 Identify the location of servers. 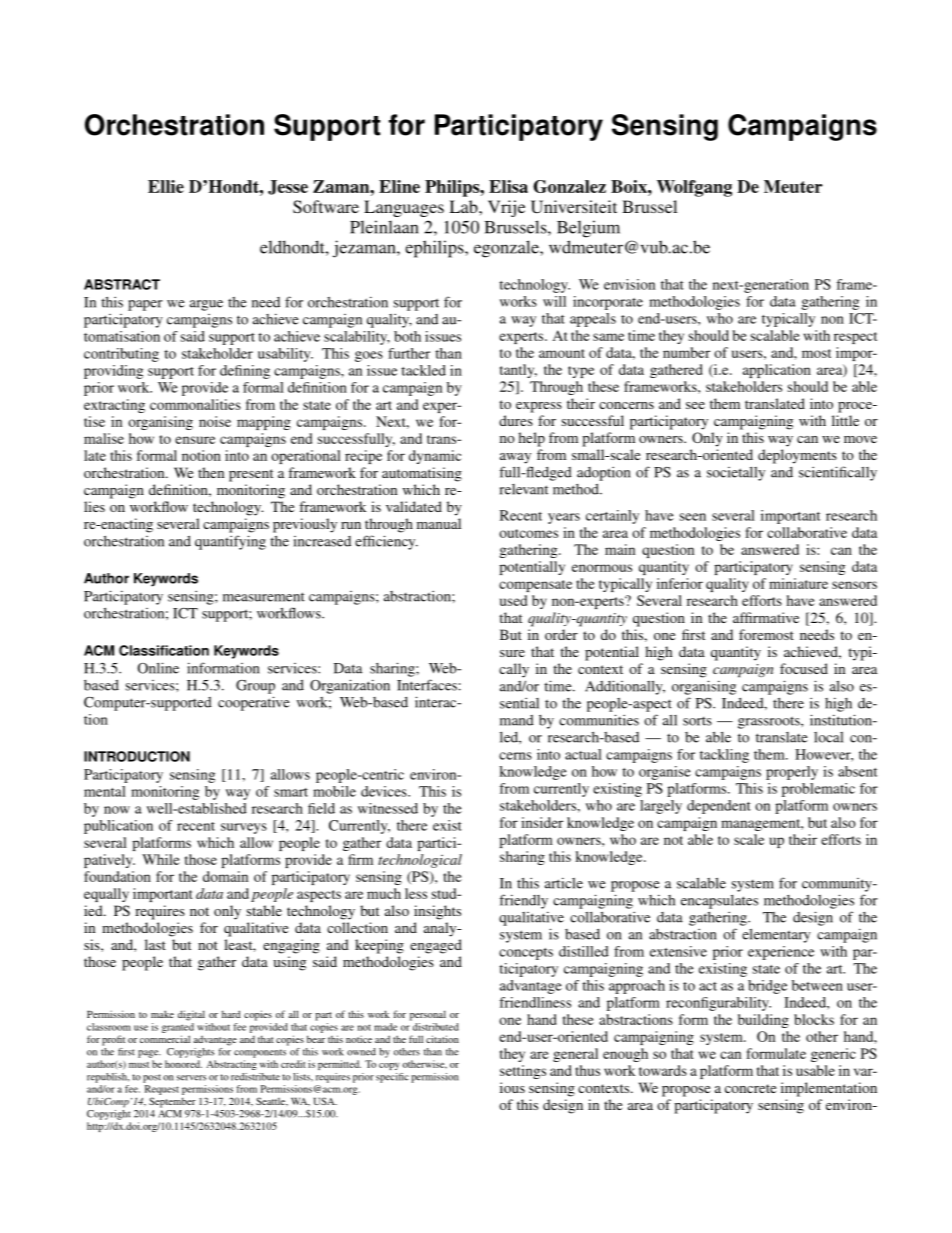
(191, 1078).
